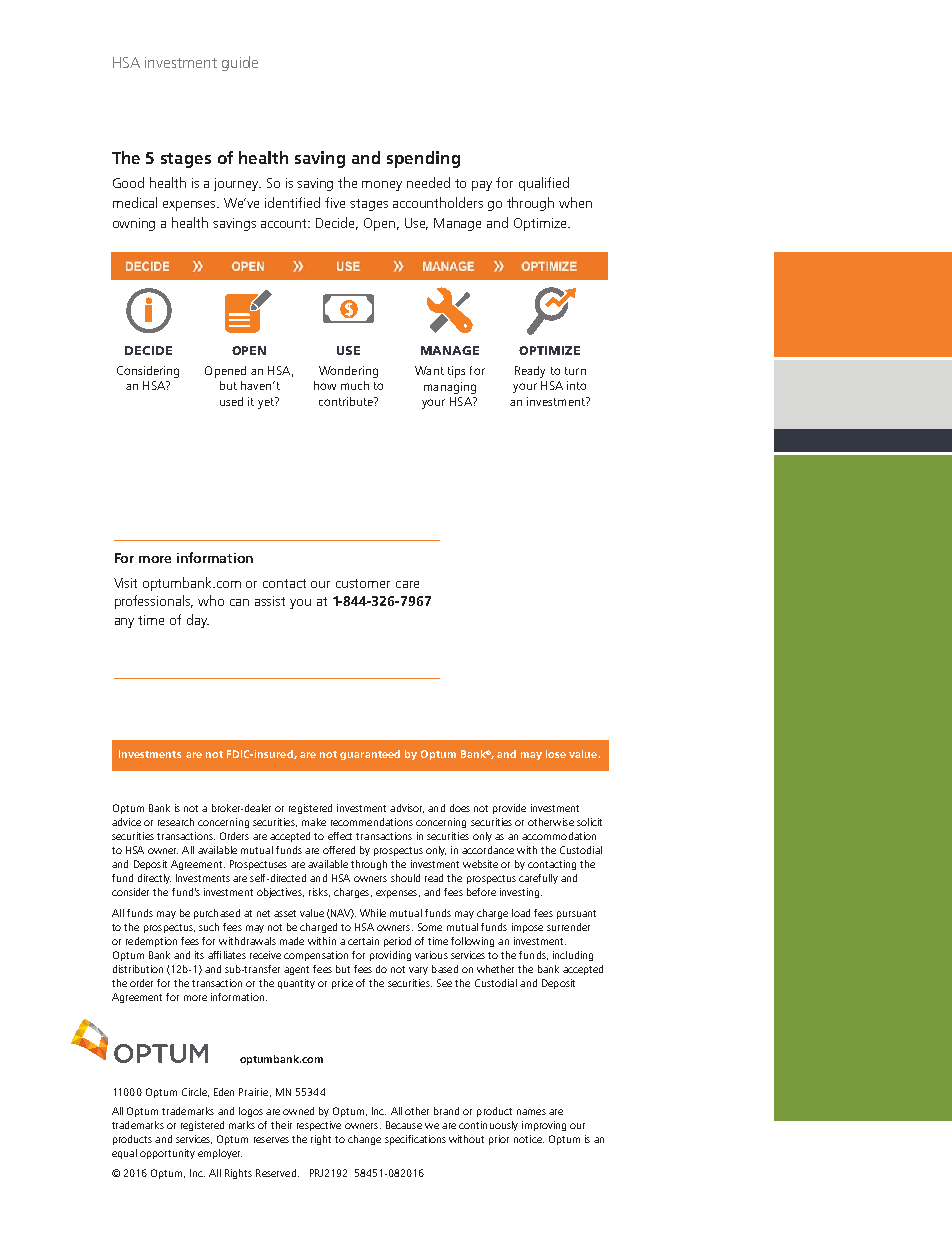 Image resolution: width=952 pixels, height=1233 pixels. I want to click on contribute, so click(347, 401).
